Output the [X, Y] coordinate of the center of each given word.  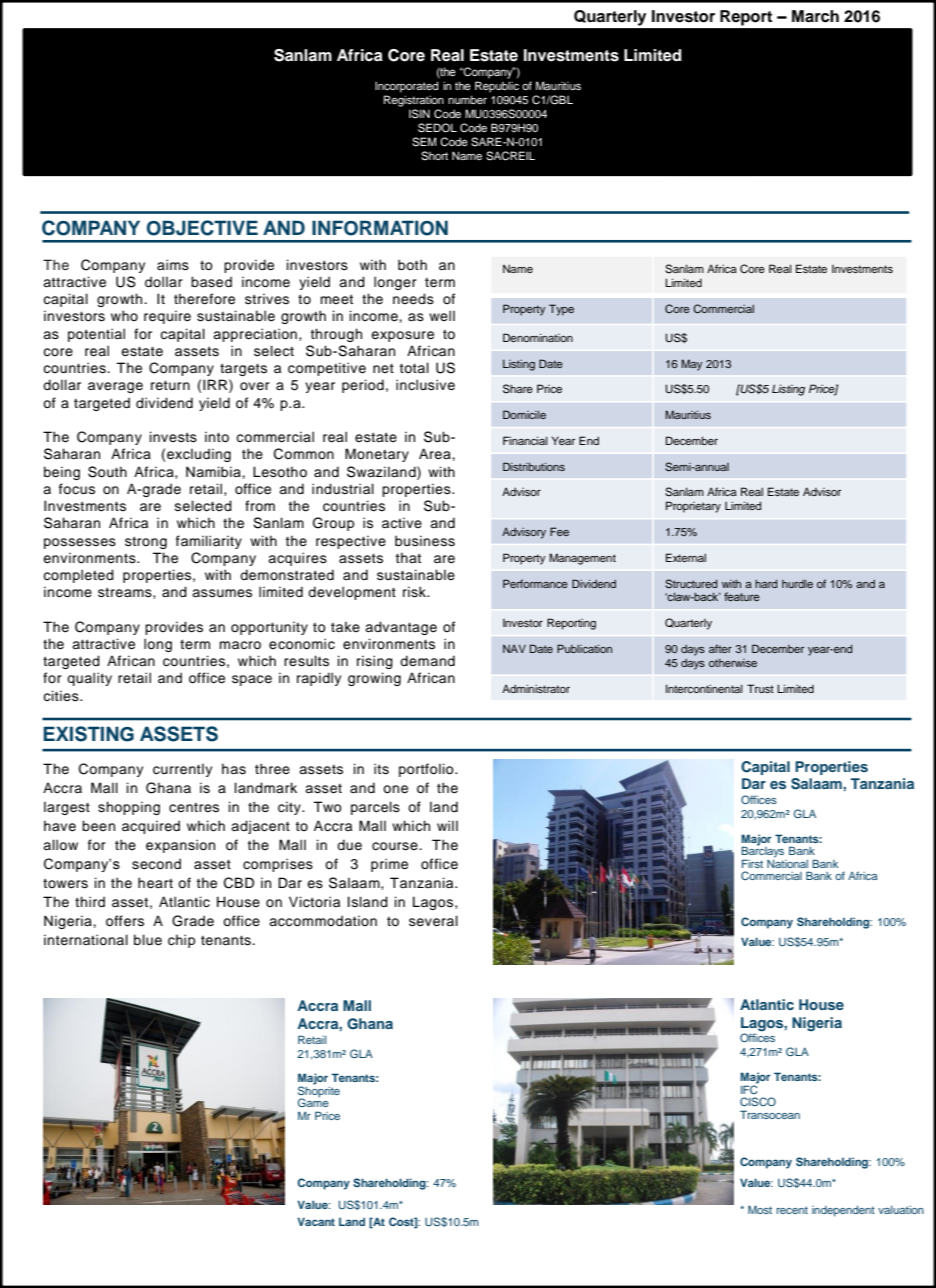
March [815, 16]
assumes [222, 593]
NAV [514, 649]
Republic [497, 87]
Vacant [316, 1221]
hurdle [797, 584]
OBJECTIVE [202, 228]
